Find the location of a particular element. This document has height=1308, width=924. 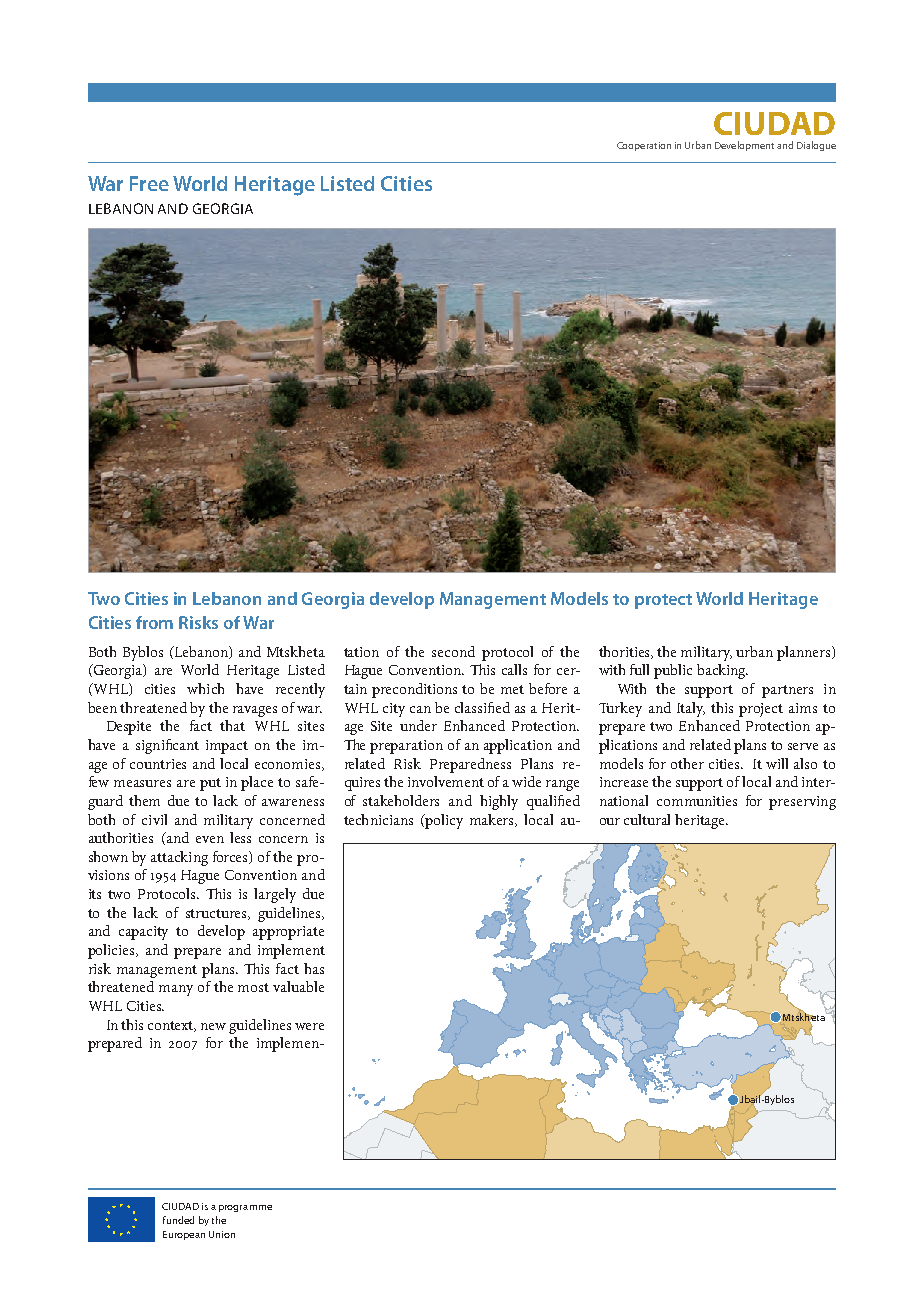

backing is located at coordinates (722, 671).
